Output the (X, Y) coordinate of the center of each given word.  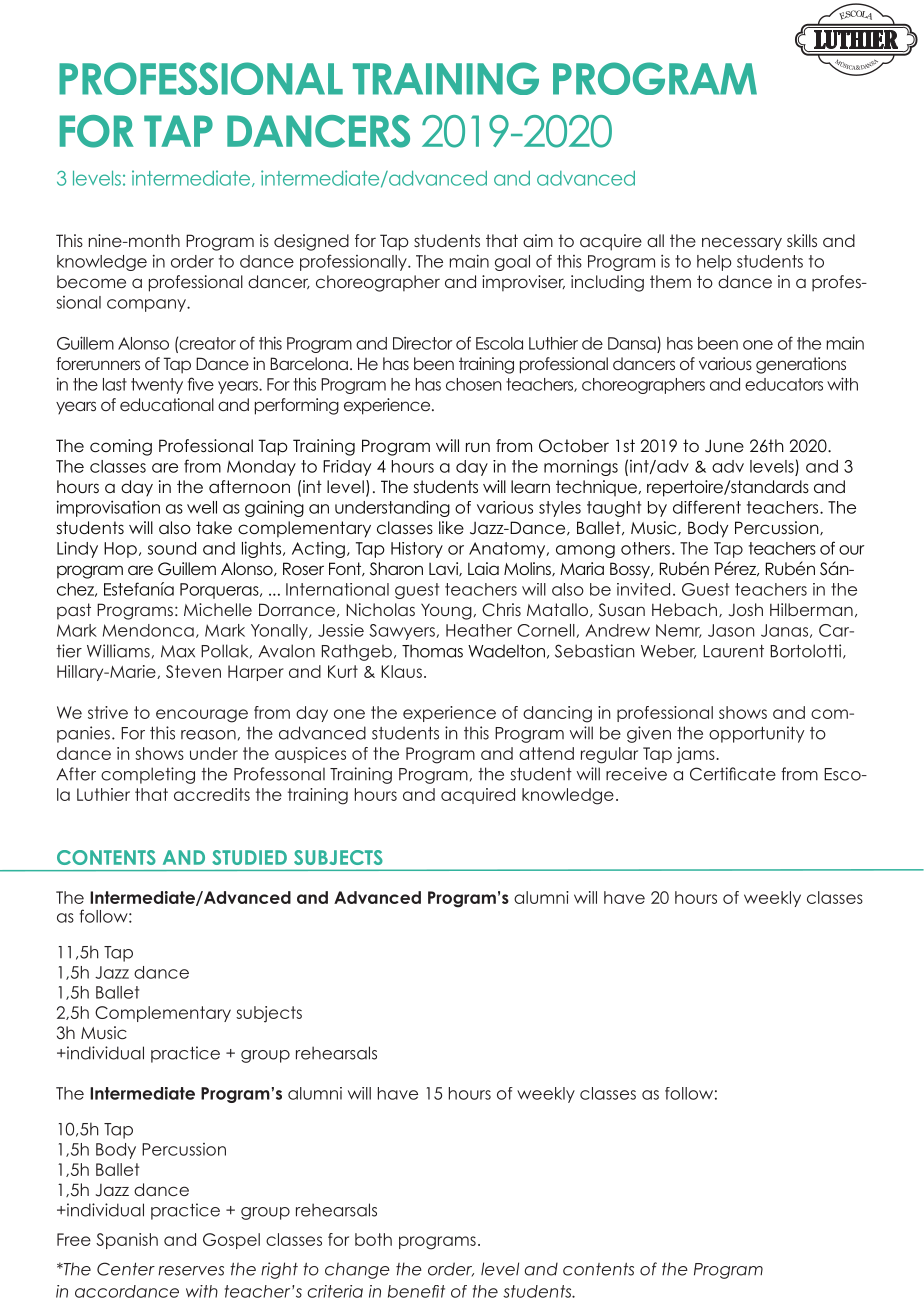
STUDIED (249, 857)
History (417, 550)
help (714, 263)
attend (546, 753)
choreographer (378, 283)
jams (696, 755)
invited (643, 589)
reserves (191, 1271)
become (91, 281)
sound (172, 548)
